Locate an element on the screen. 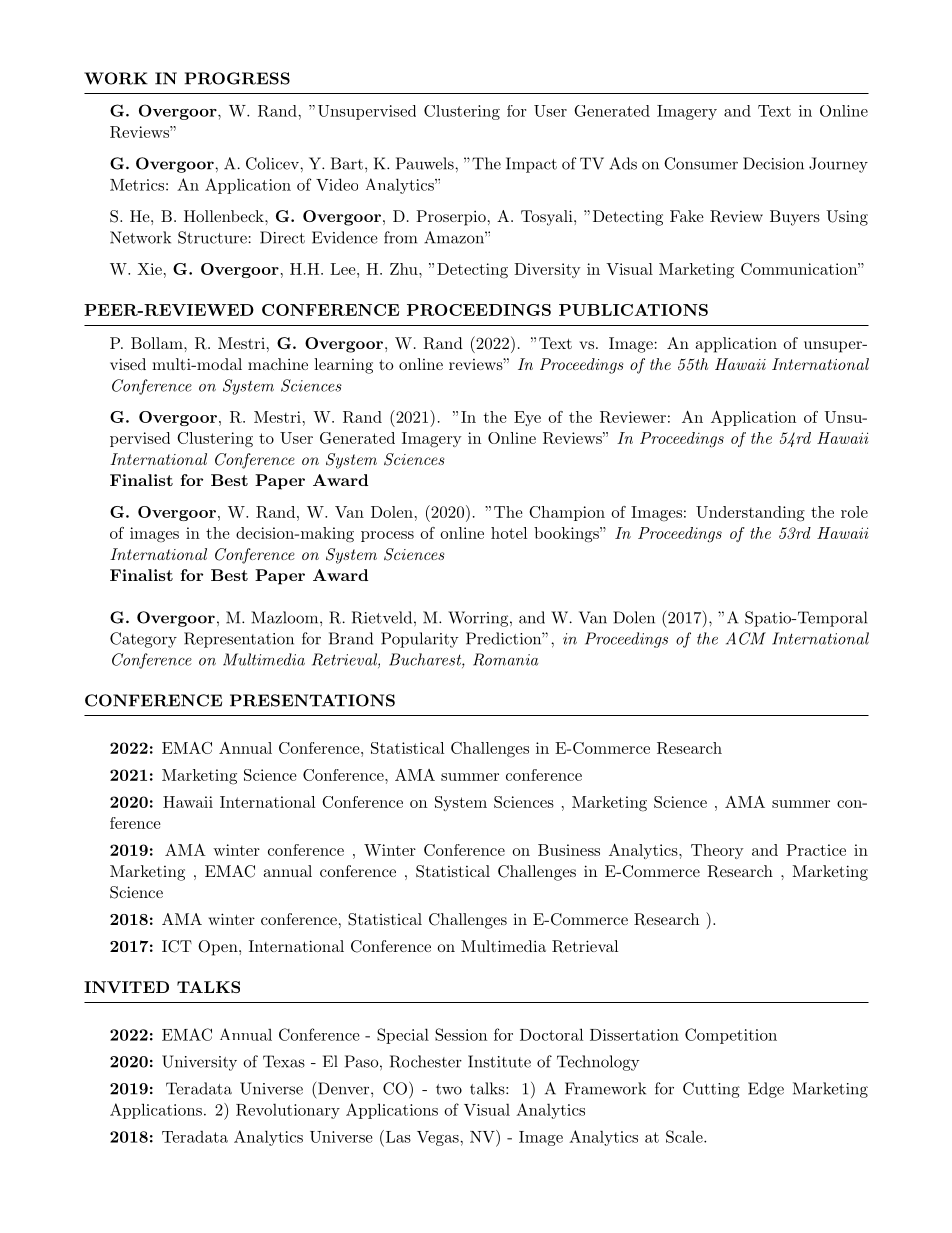  Edge is located at coordinates (766, 1090).
